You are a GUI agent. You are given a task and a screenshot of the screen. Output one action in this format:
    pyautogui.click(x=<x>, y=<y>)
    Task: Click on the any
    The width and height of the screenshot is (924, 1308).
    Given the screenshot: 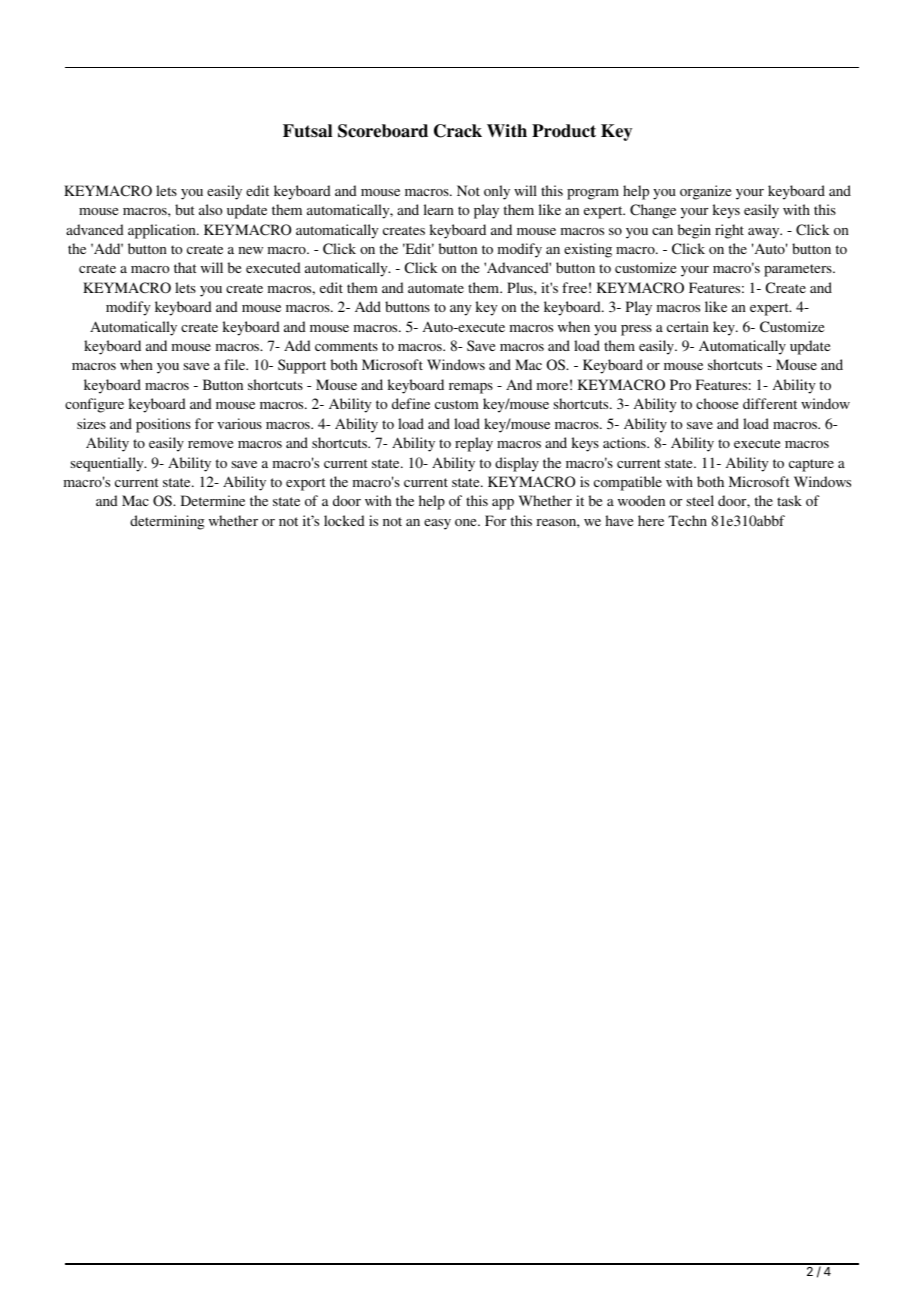 What is the action you would take?
    pyautogui.click(x=460, y=310)
